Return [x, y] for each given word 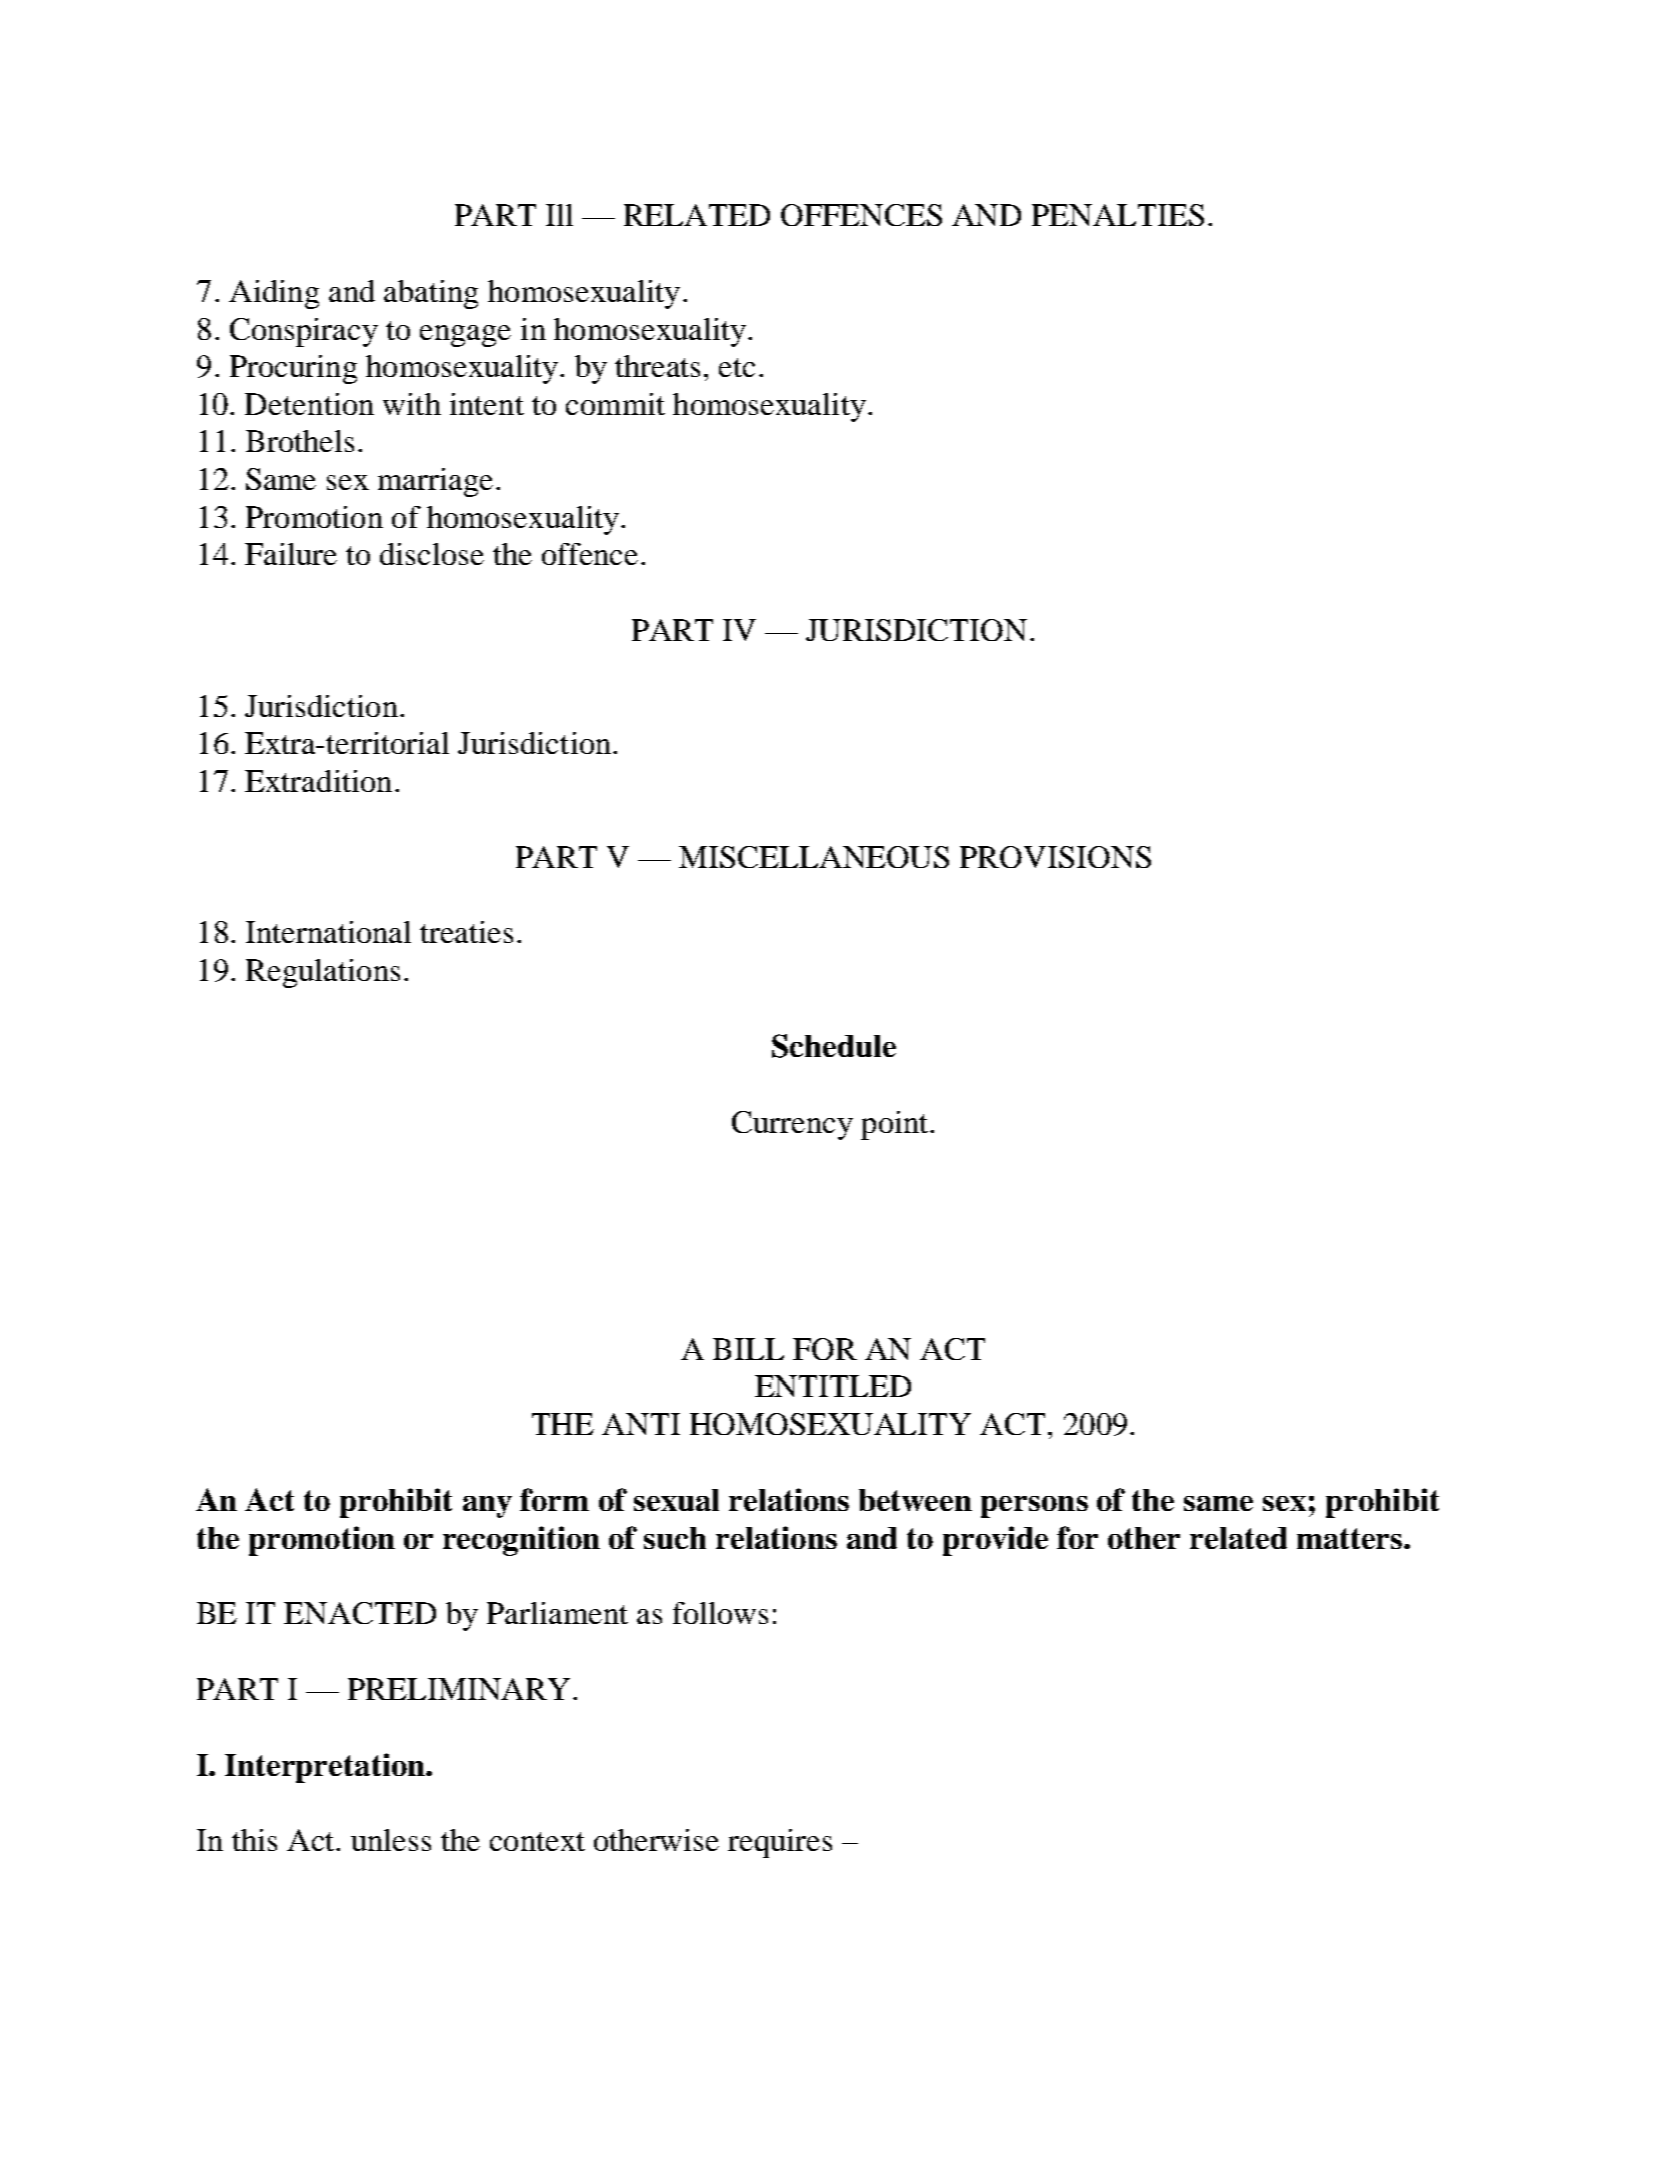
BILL [748, 1349]
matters [1351, 1538]
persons [1034, 1507]
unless [391, 1840]
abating [431, 294]
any [487, 1507]
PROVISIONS [1055, 857]
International [328, 932]
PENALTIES [1118, 215]
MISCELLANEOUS [814, 857]
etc [737, 367]
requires [780, 1843]
